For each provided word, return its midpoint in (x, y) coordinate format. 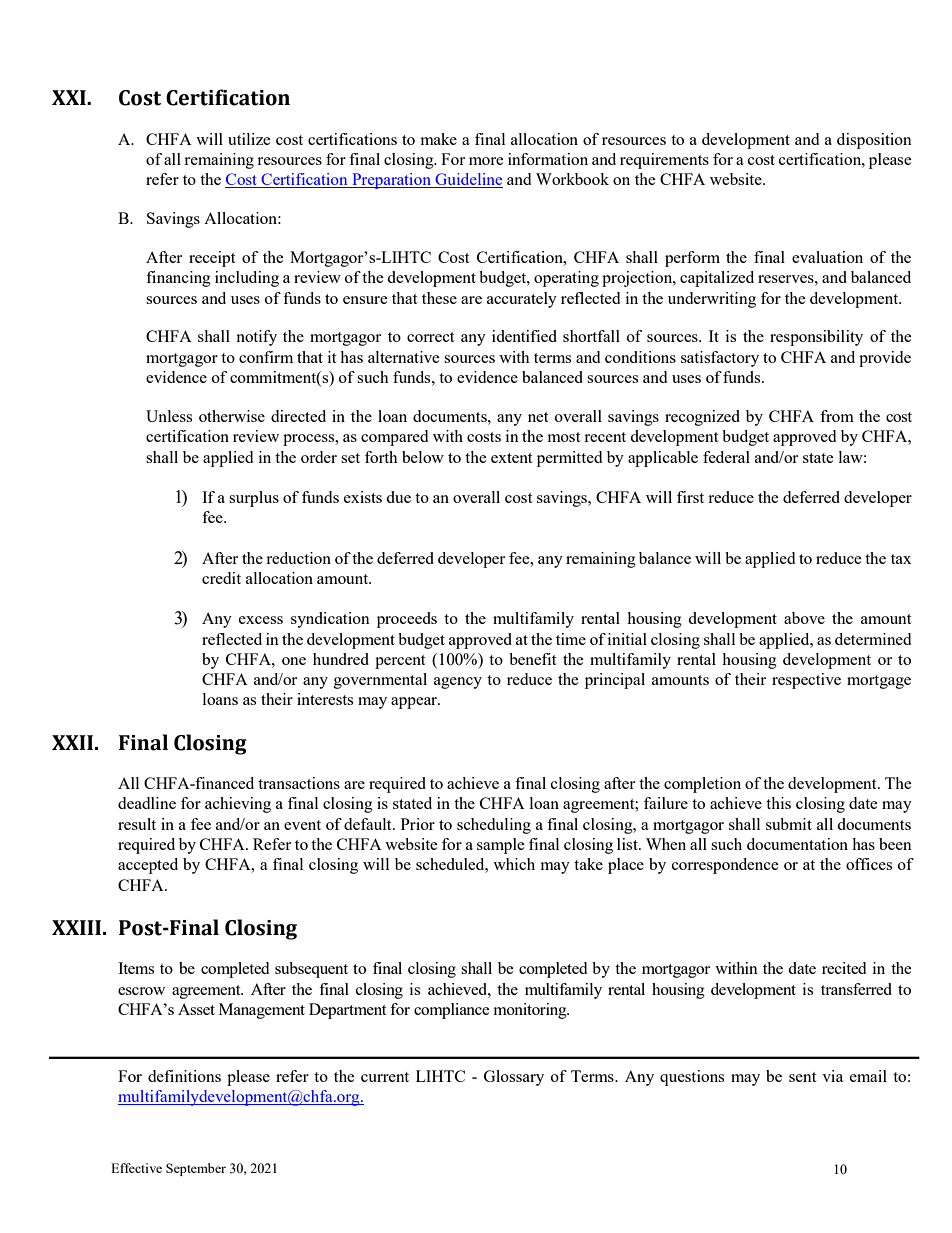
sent (802, 1077)
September (196, 1169)
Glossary (514, 1078)
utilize (249, 139)
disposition (874, 141)
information (548, 159)
